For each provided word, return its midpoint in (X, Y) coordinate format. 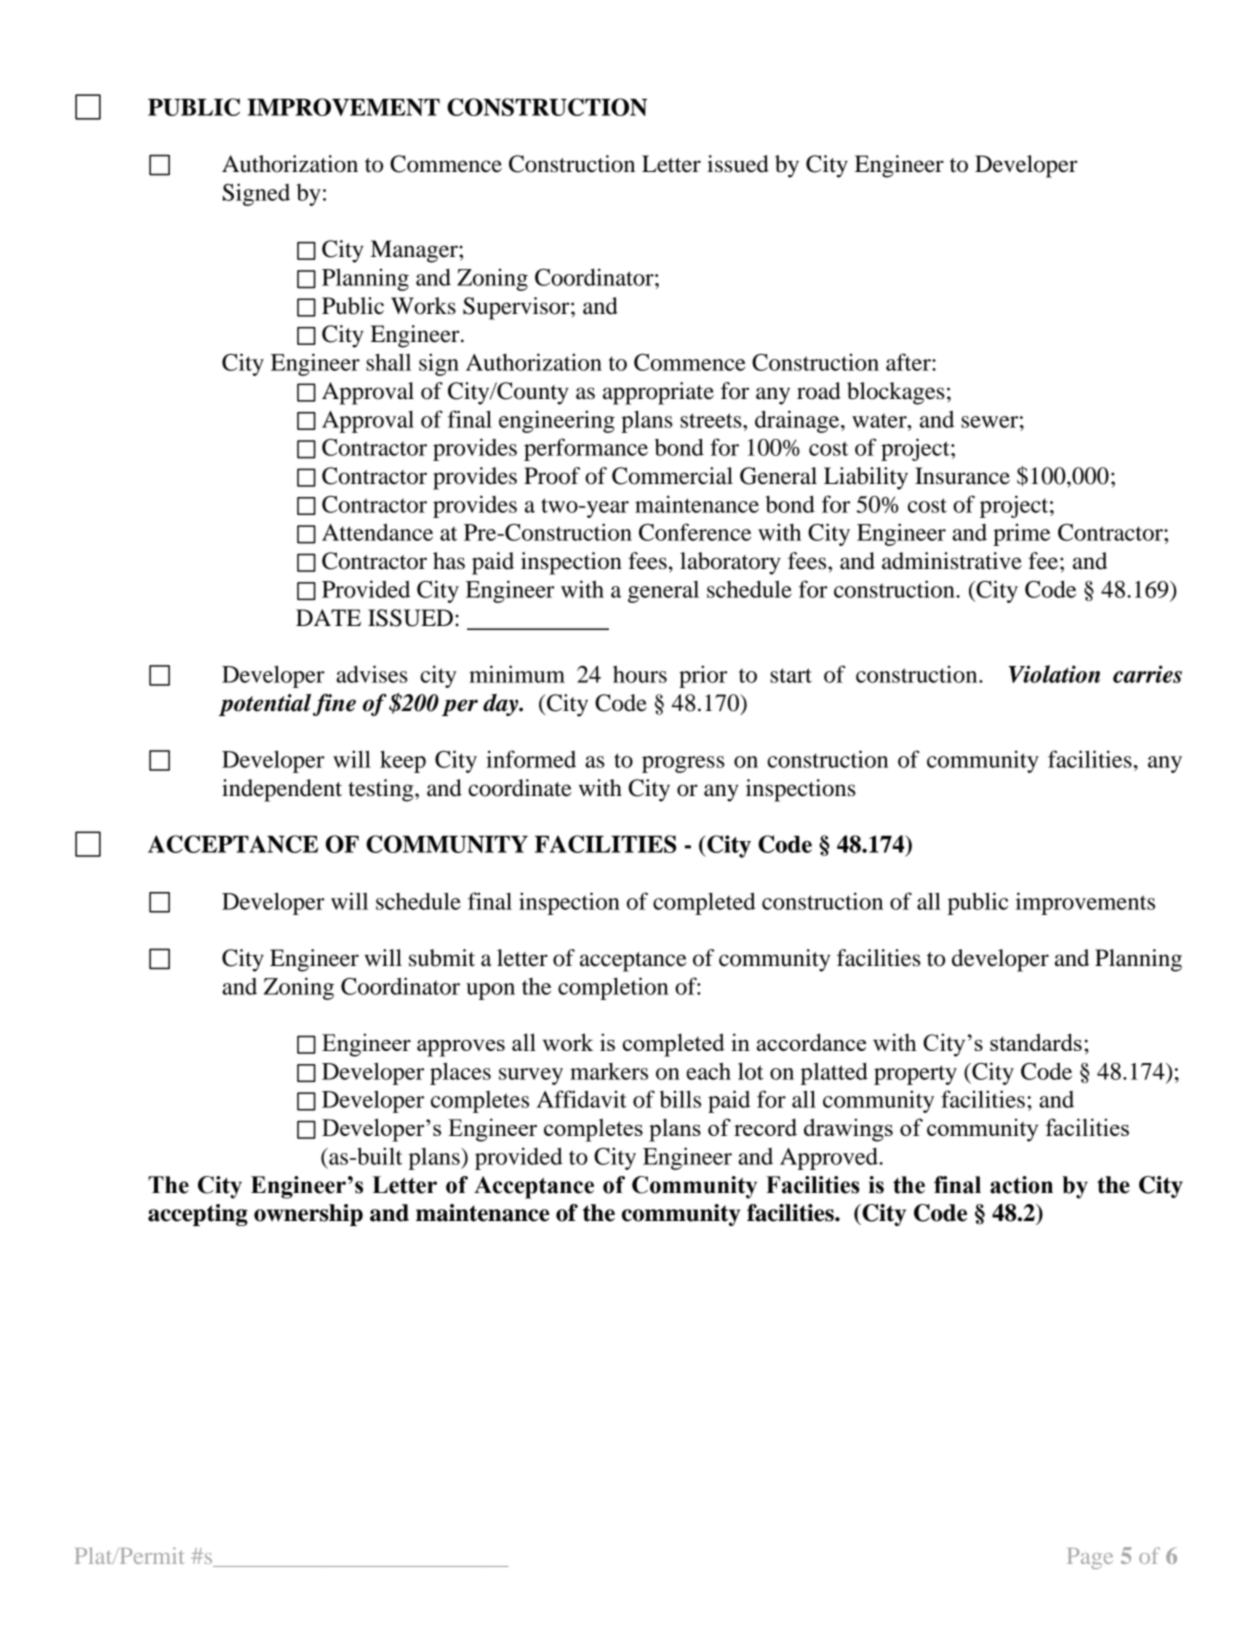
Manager (415, 251)
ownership (308, 1215)
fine (334, 705)
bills (680, 1099)
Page (1090, 1558)
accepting (198, 1215)
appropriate (658, 393)
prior (703, 676)
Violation (1054, 674)
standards (1036, 1042)
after (909, 362)
